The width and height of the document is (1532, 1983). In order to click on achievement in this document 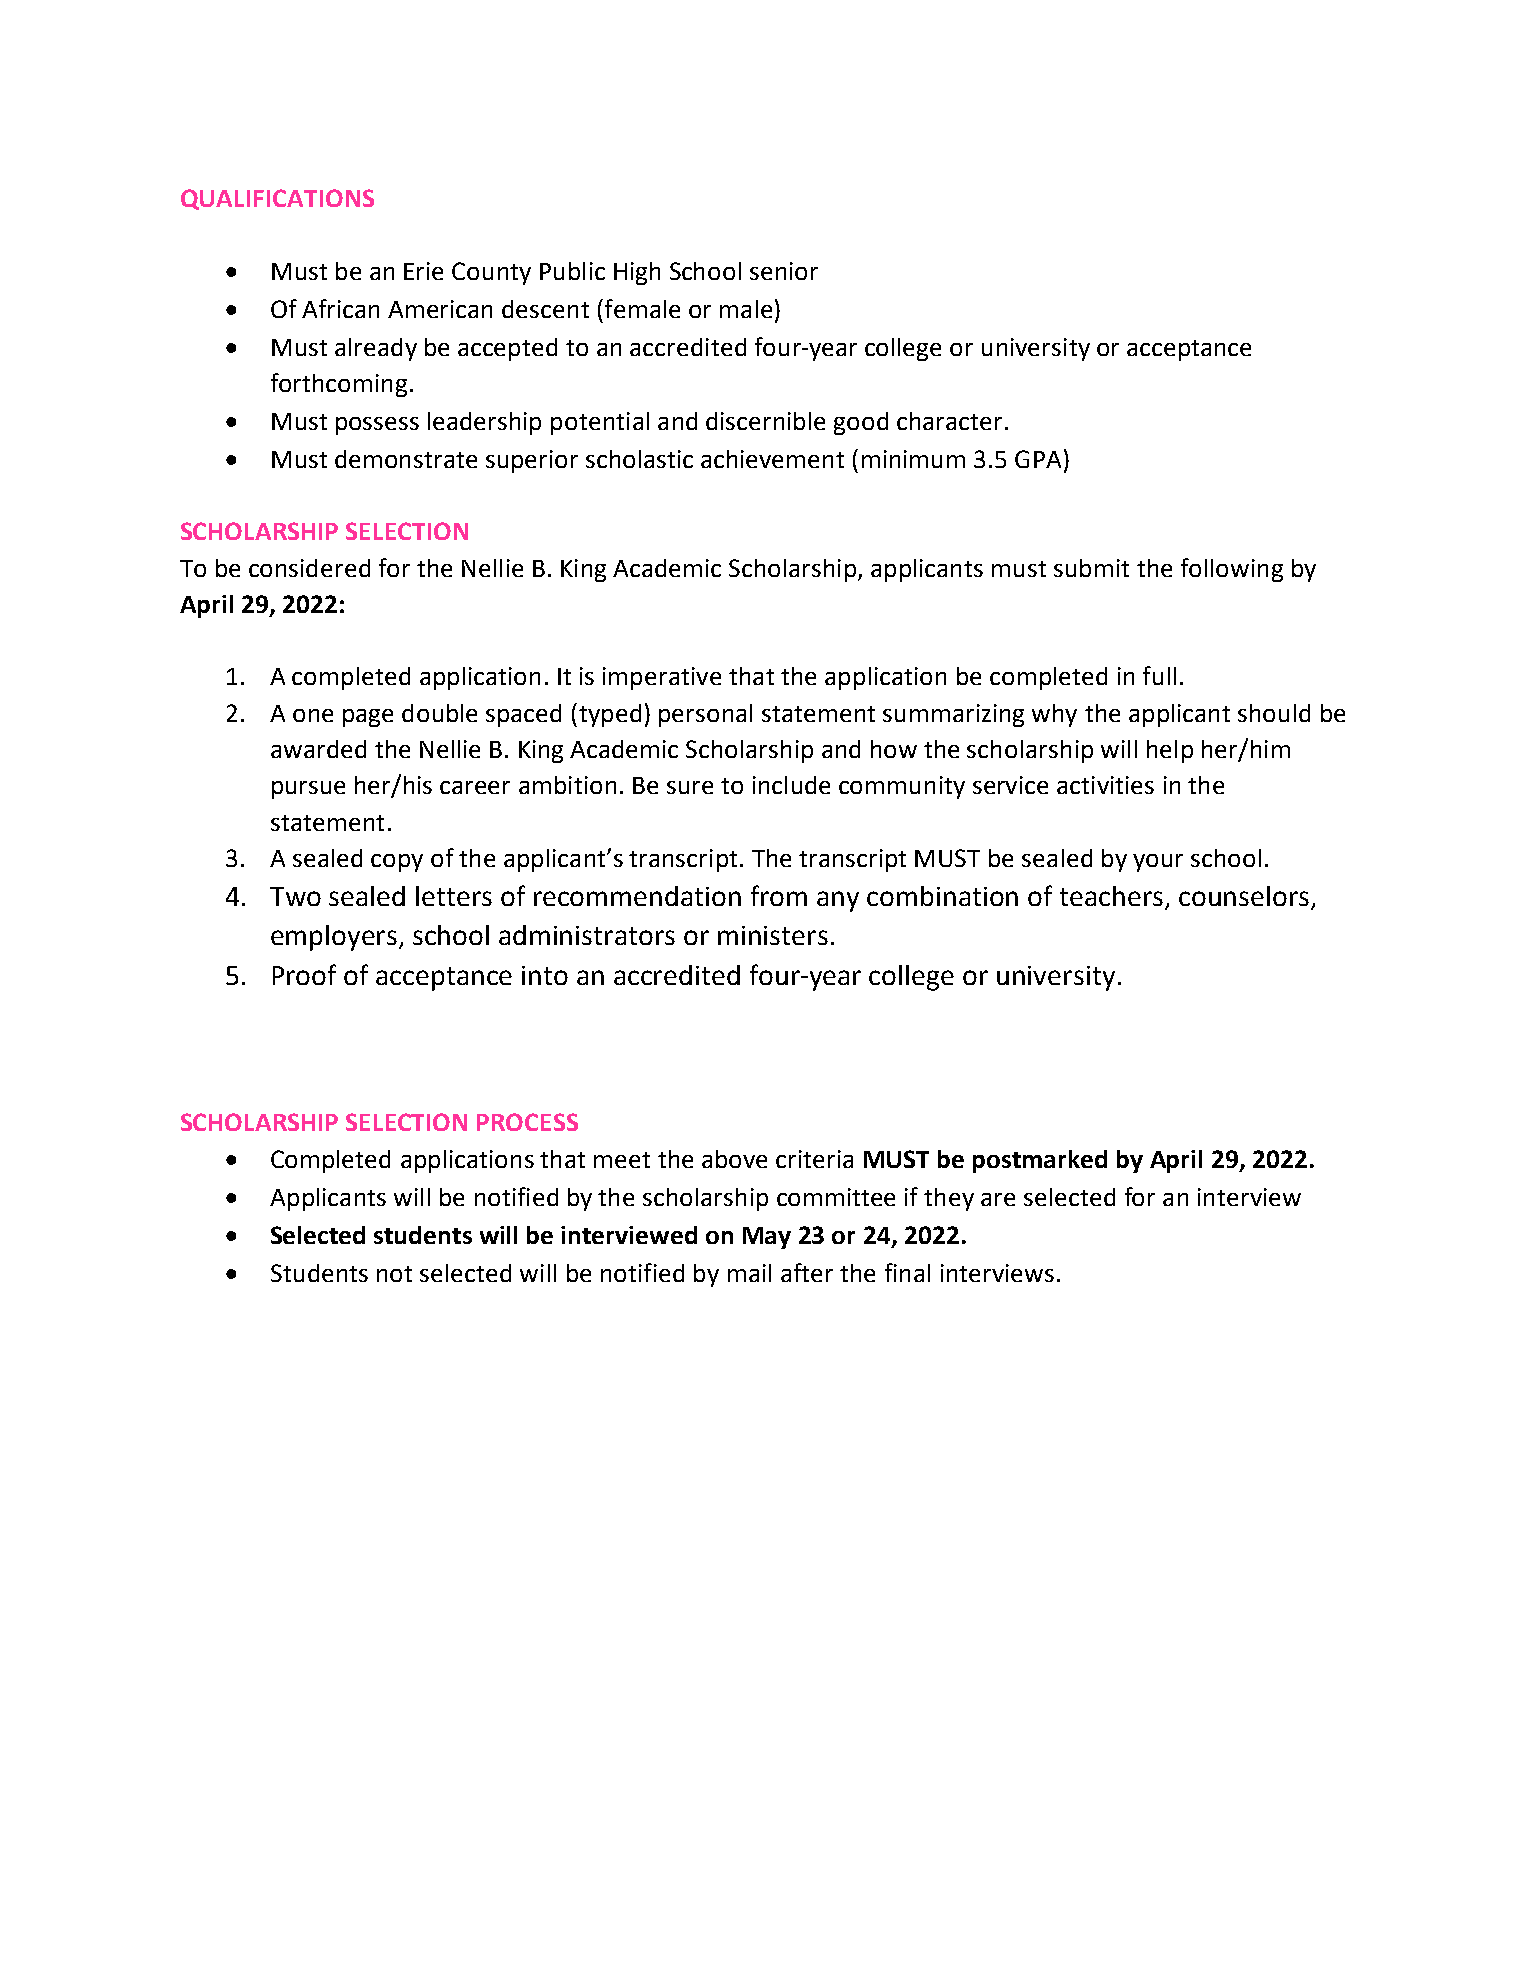, I will do `click(772, 459)`.
